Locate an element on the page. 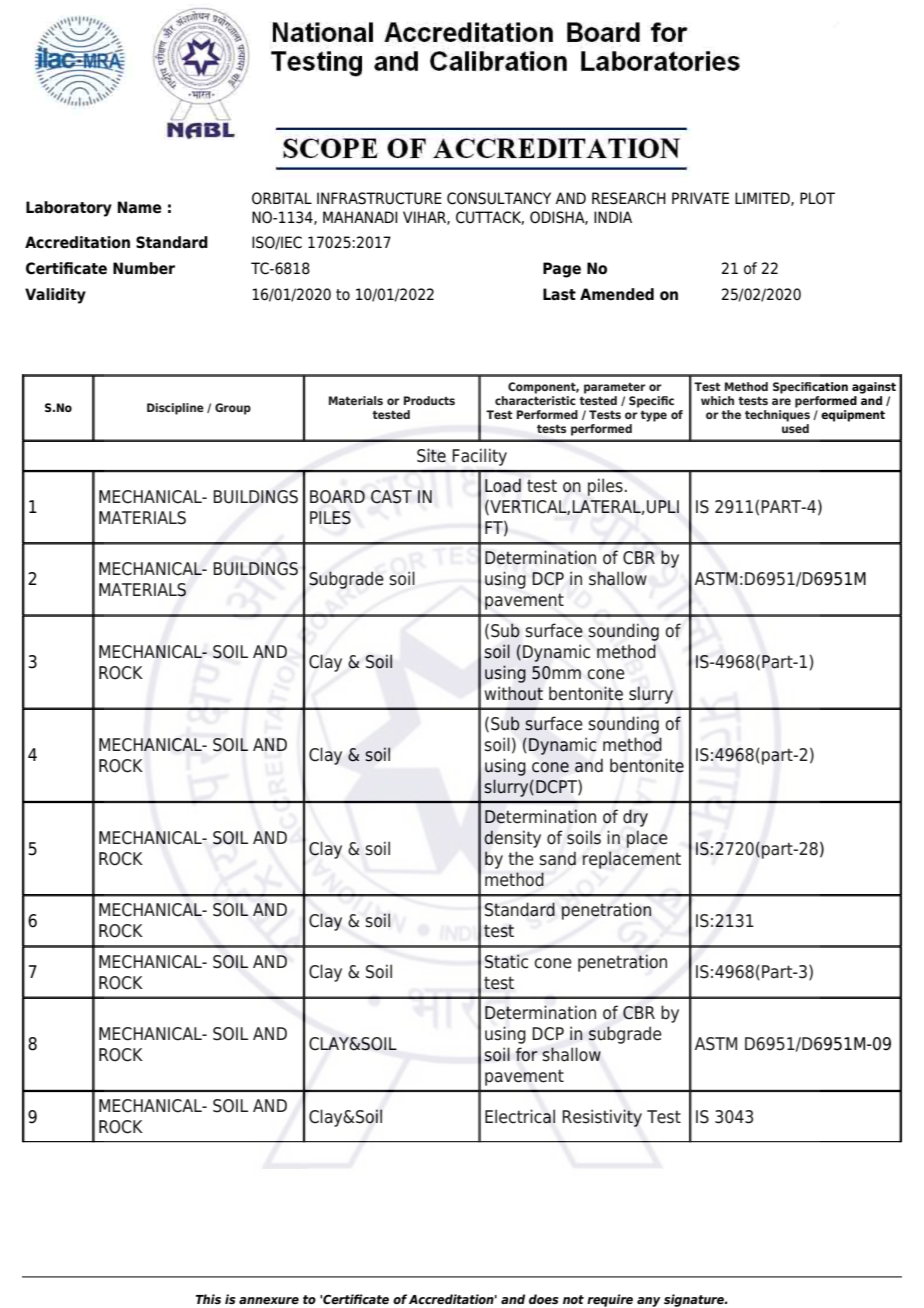  BOARD is located at coordinates (337, 497).
